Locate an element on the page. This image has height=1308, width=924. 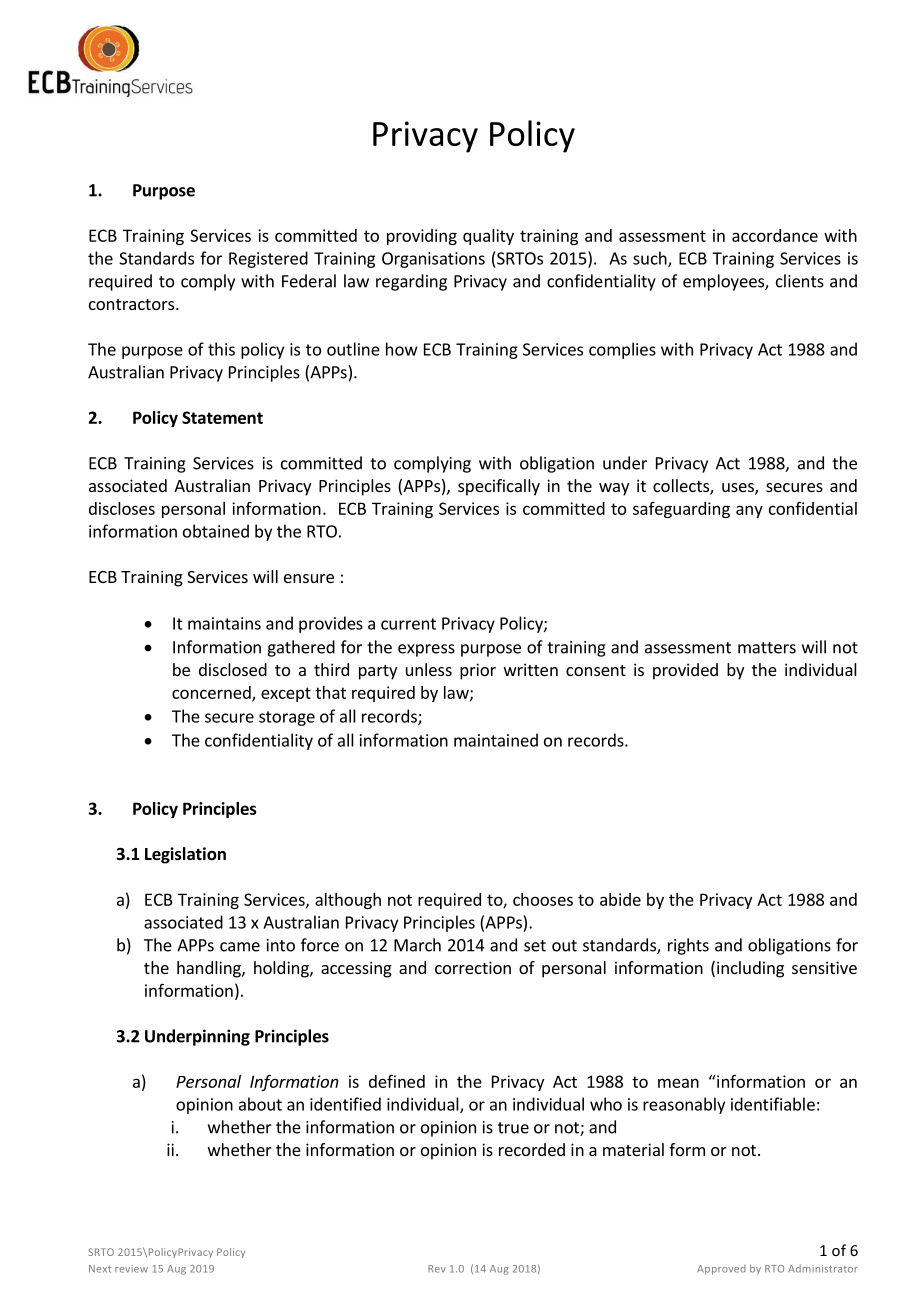
any is located at coordinates (749, 511).
